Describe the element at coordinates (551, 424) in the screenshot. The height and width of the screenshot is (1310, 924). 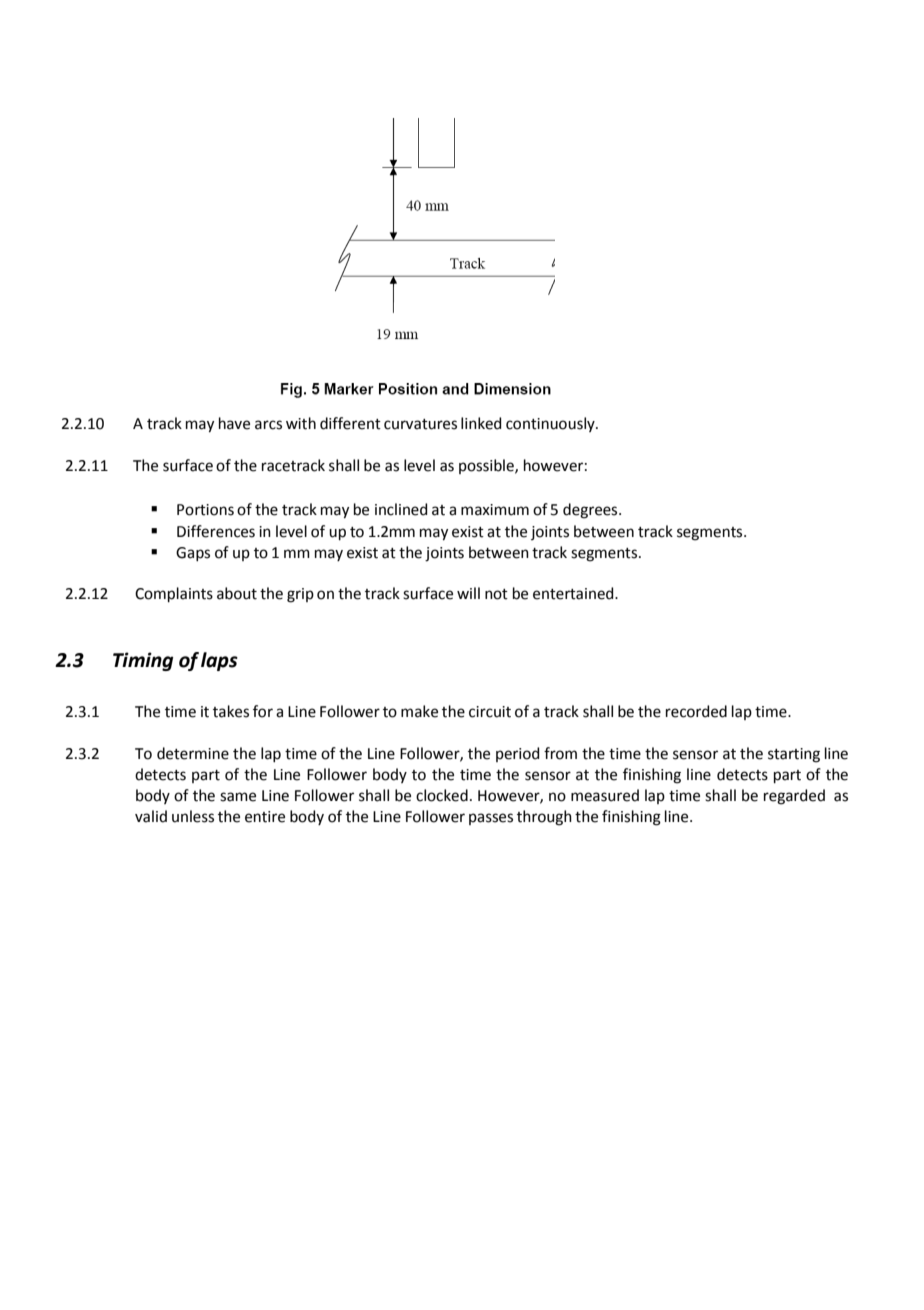
I see `continuously` at that location.
